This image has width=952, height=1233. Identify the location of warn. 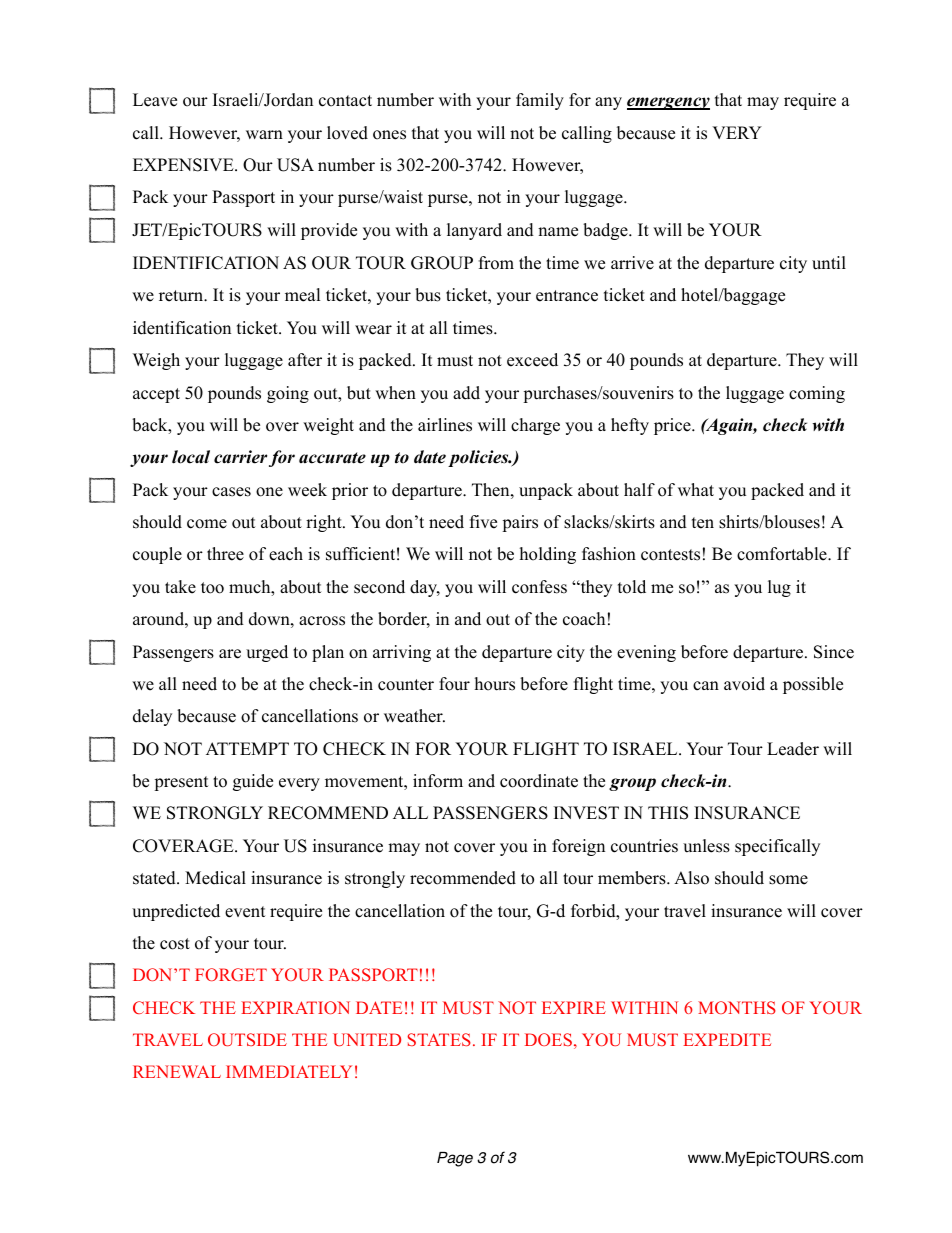
(264, 134).
